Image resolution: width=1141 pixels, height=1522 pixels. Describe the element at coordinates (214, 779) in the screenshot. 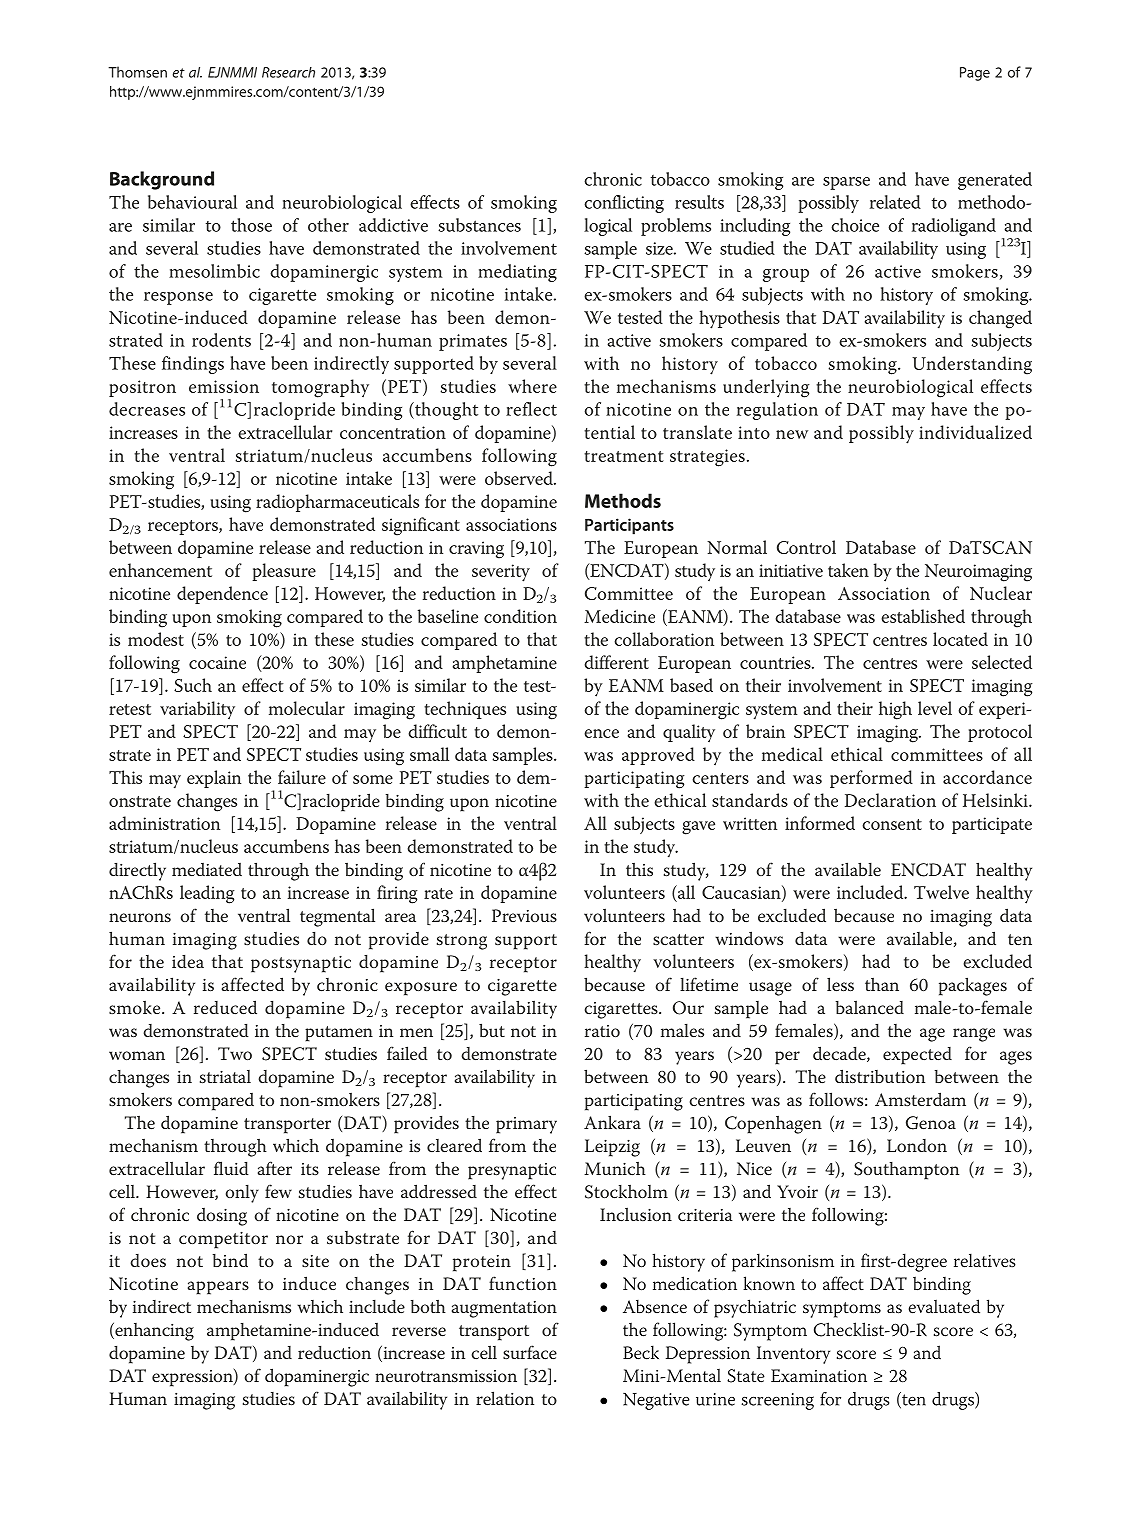

I see `explain` at that location.
